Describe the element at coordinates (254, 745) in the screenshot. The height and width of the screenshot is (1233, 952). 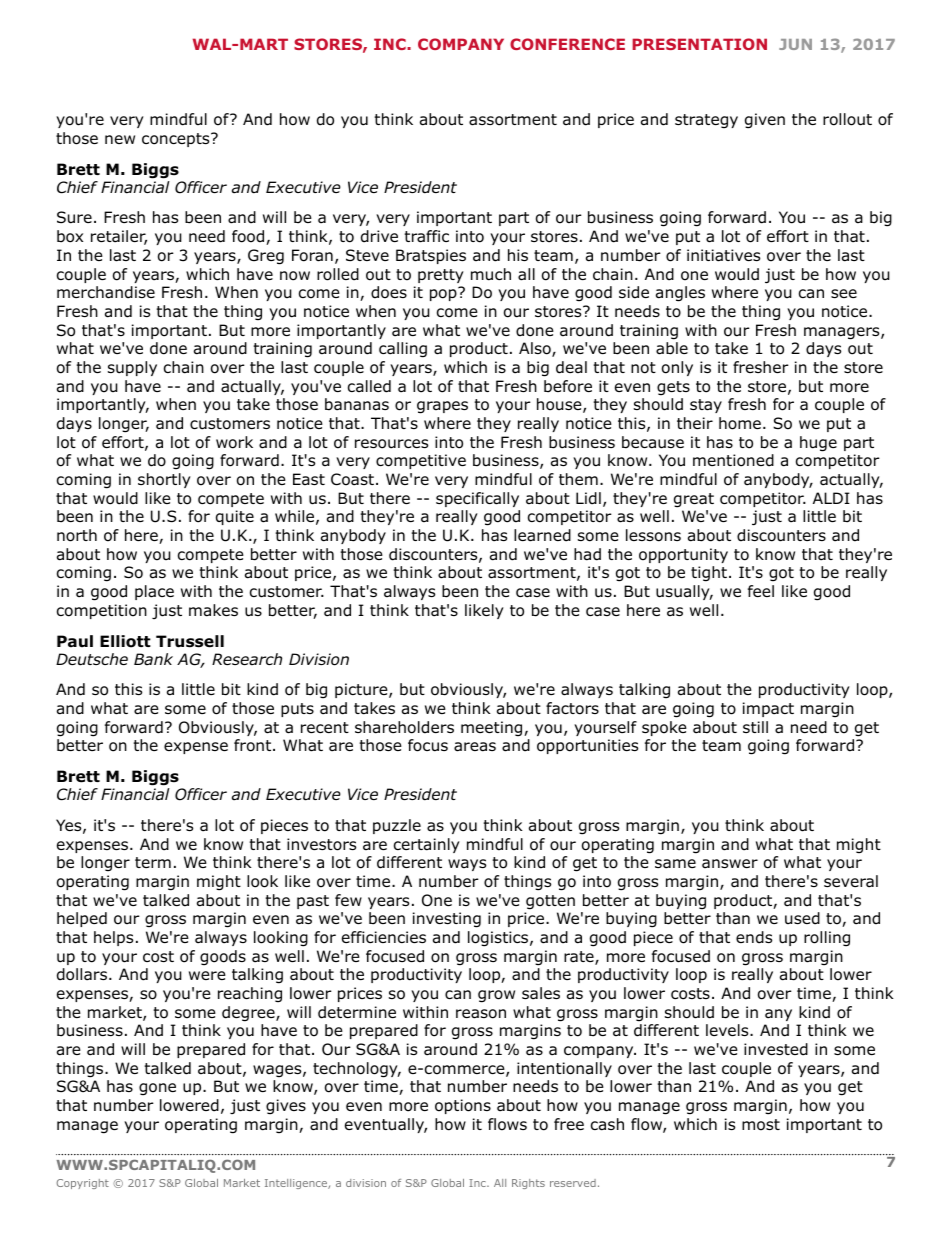
I see `front` at that location.
